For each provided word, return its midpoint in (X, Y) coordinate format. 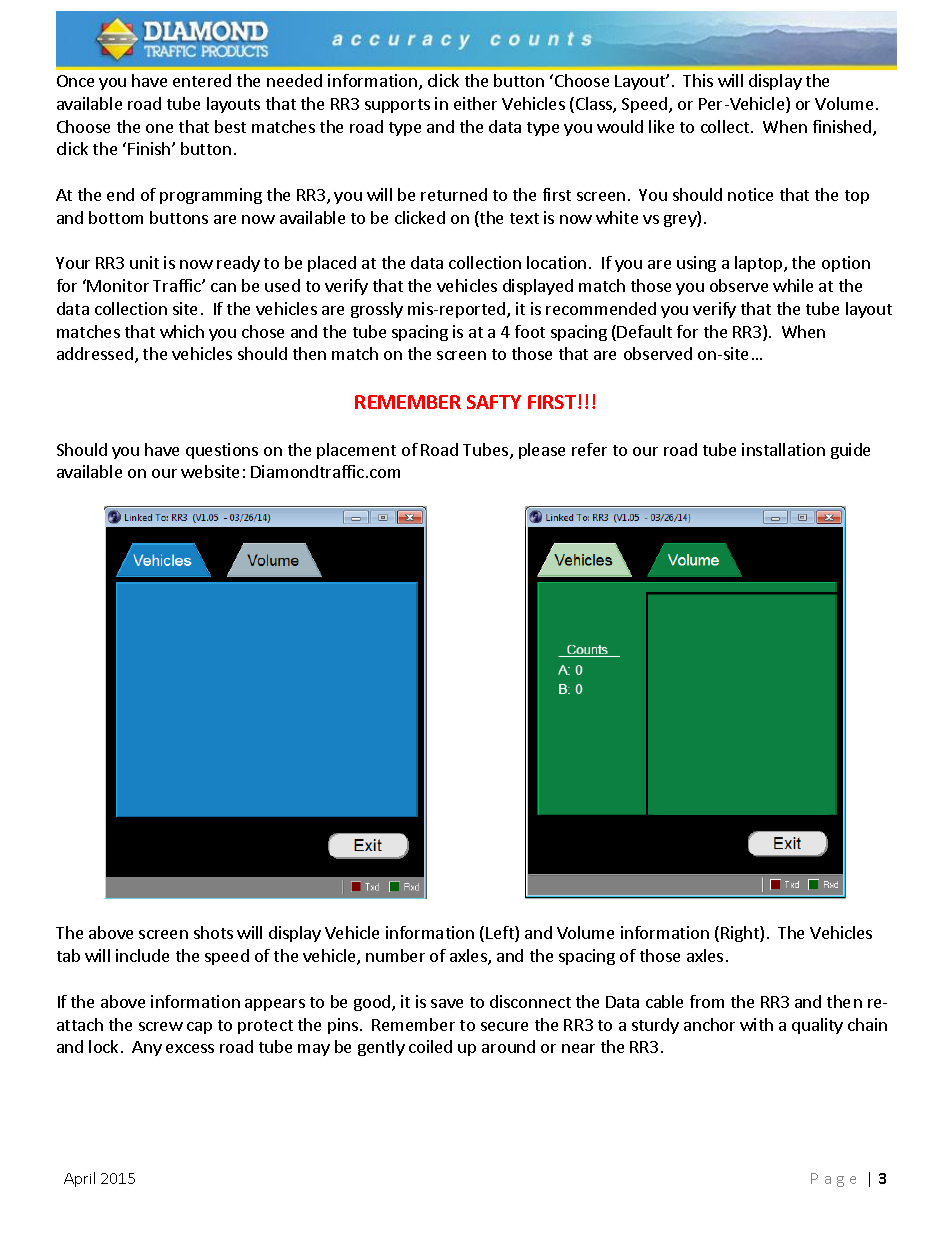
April (79, 1179)
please (542, 451)
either (475, 103)
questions (222, 451)
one (159, 128)
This (698, 80)
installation (783, 449)
